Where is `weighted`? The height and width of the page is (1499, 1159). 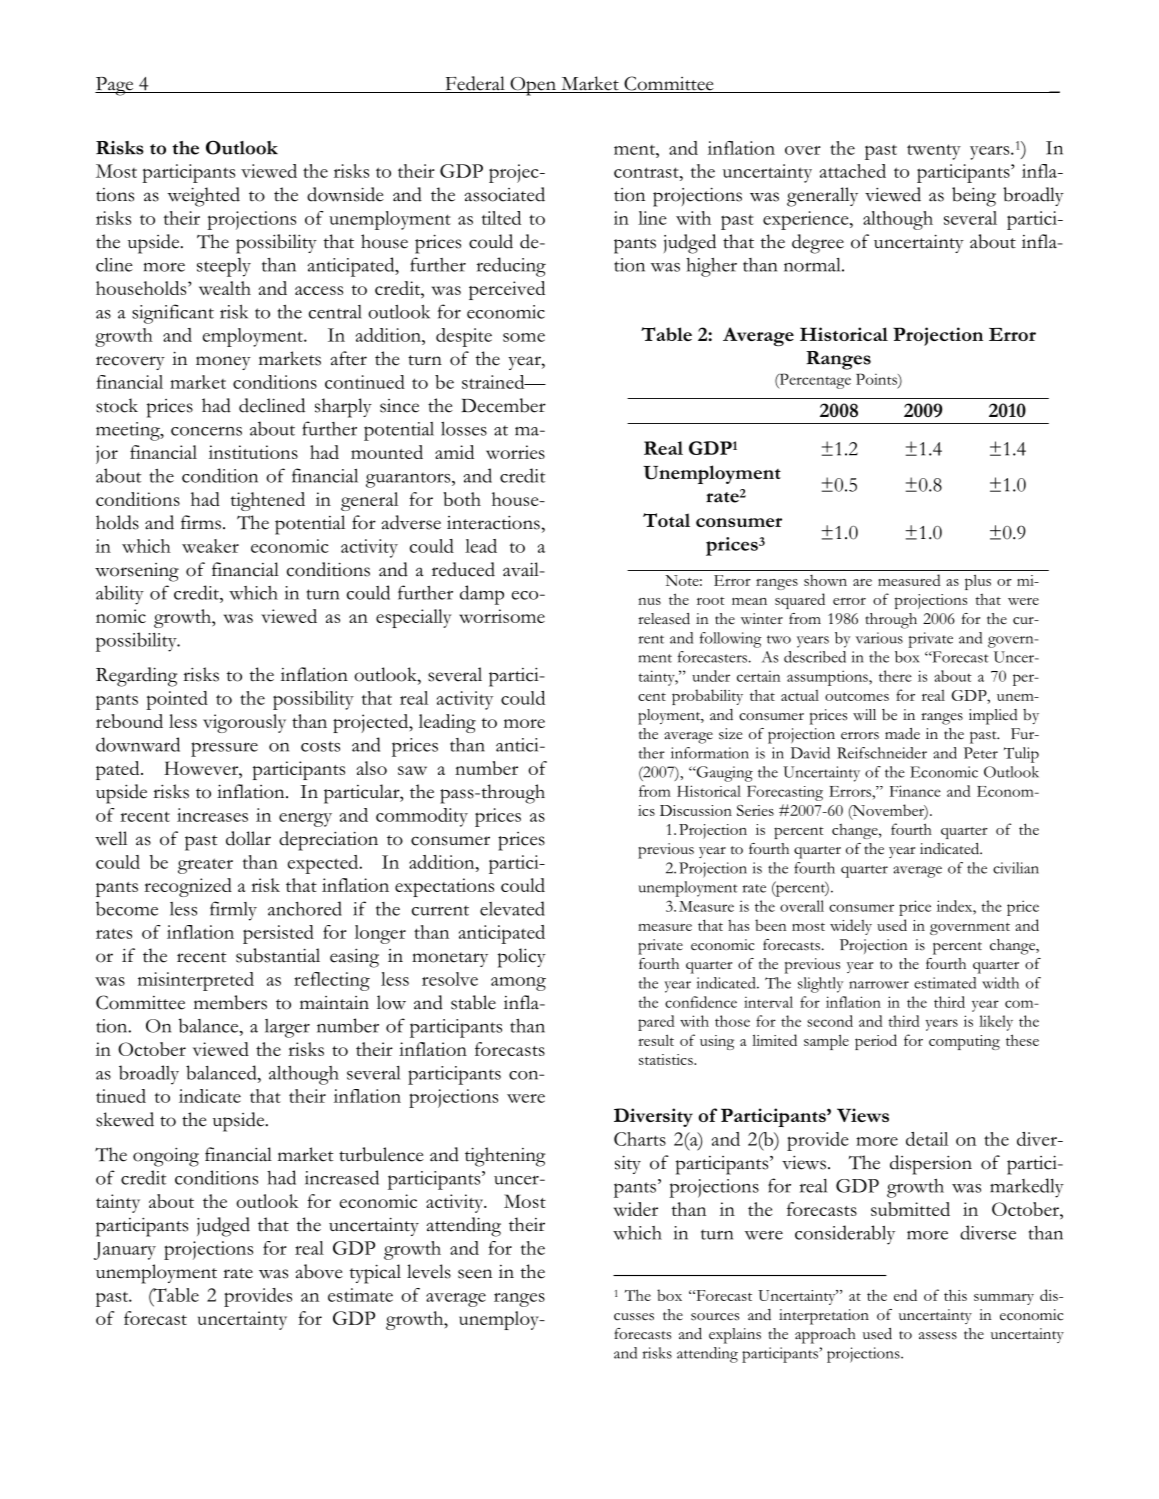
weighted is located at coordinates (203, 197).
